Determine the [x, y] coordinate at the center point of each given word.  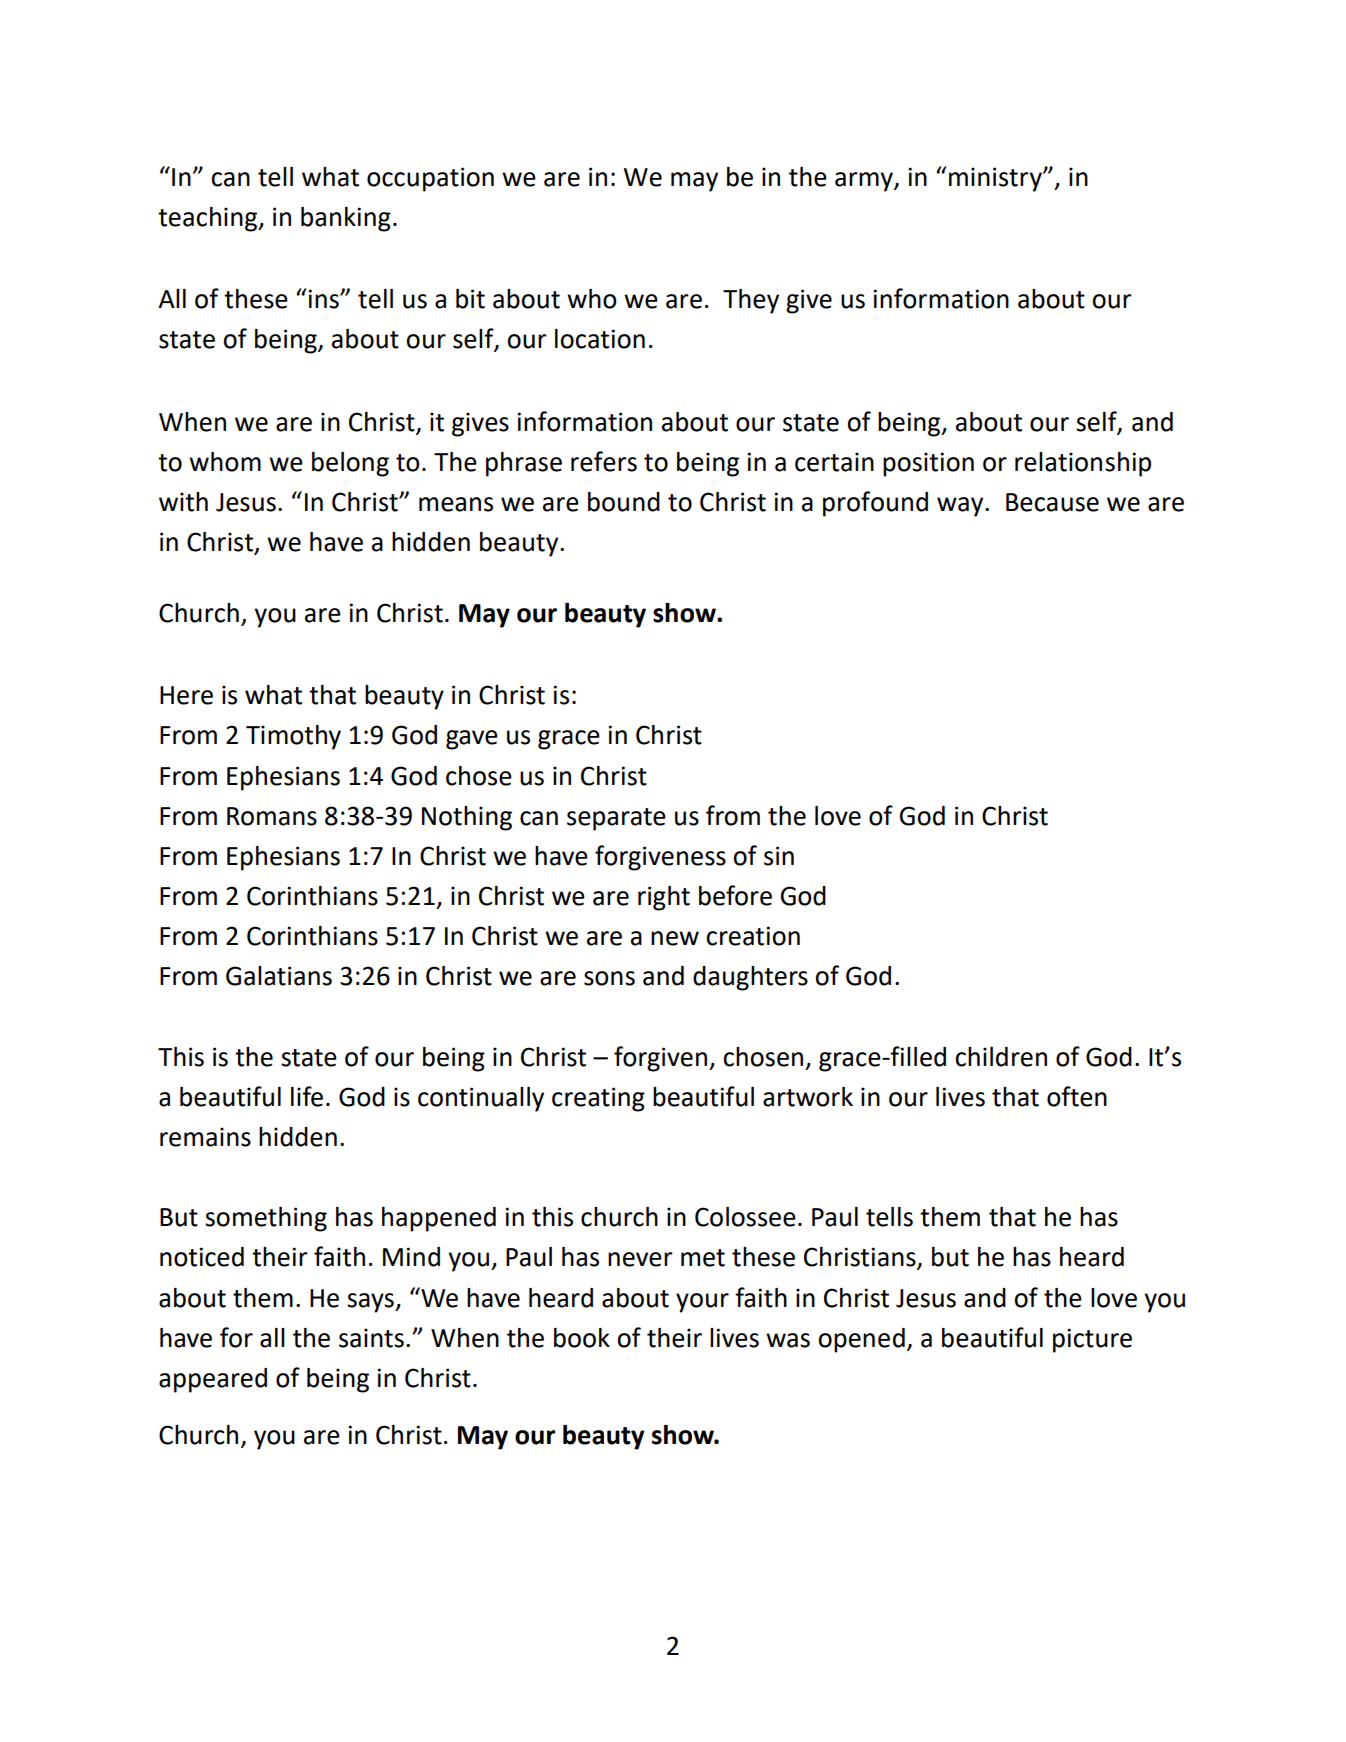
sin [779, 856]
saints [371, 1338]
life [307, 1096]
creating [598, 1099]
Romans [272, 816]
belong [350, 464]
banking [346, 219]
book [582, 1338]
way [961, 507]
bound [624, 502]
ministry [996, 179]
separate [616, 819]
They [751, 301]
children [1001, 1057]
